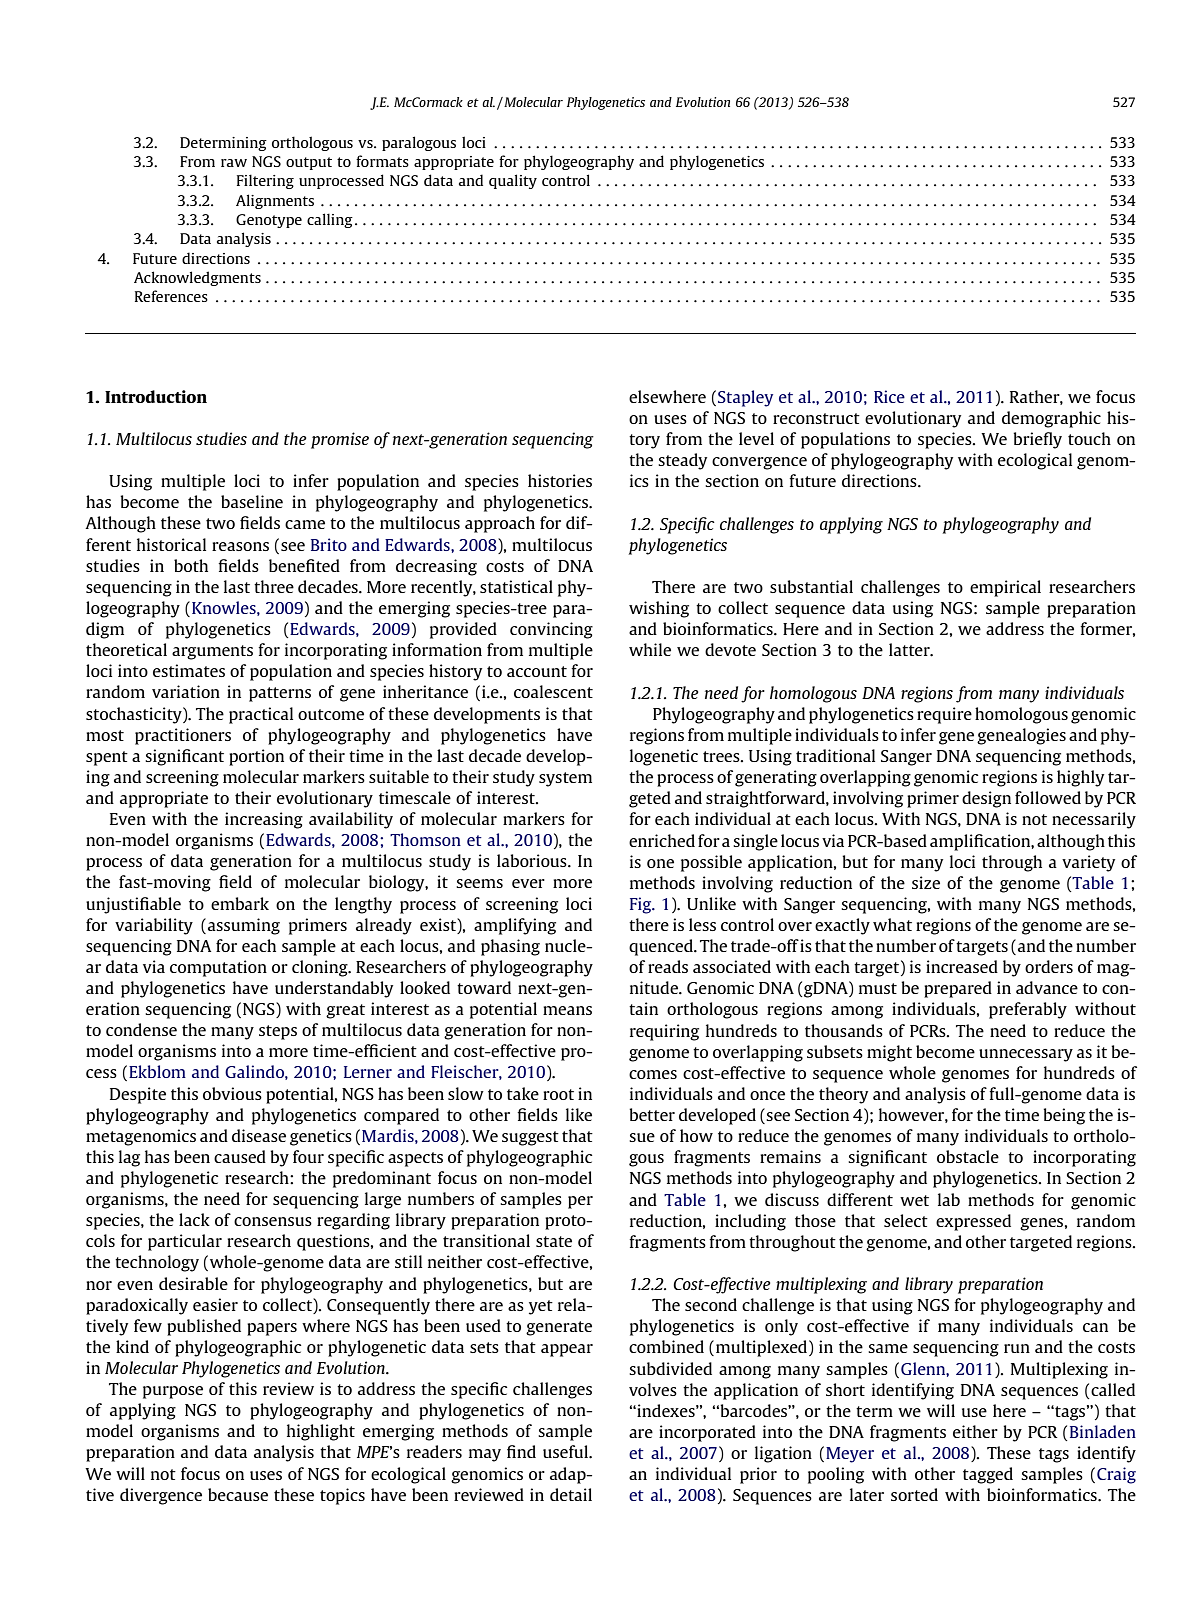 The height and width of the screenshot is (1602, 1202). What do you see at coordinates (264, 820) in the screenshot?
I see `increasing` at bounding box center [264, 820].
